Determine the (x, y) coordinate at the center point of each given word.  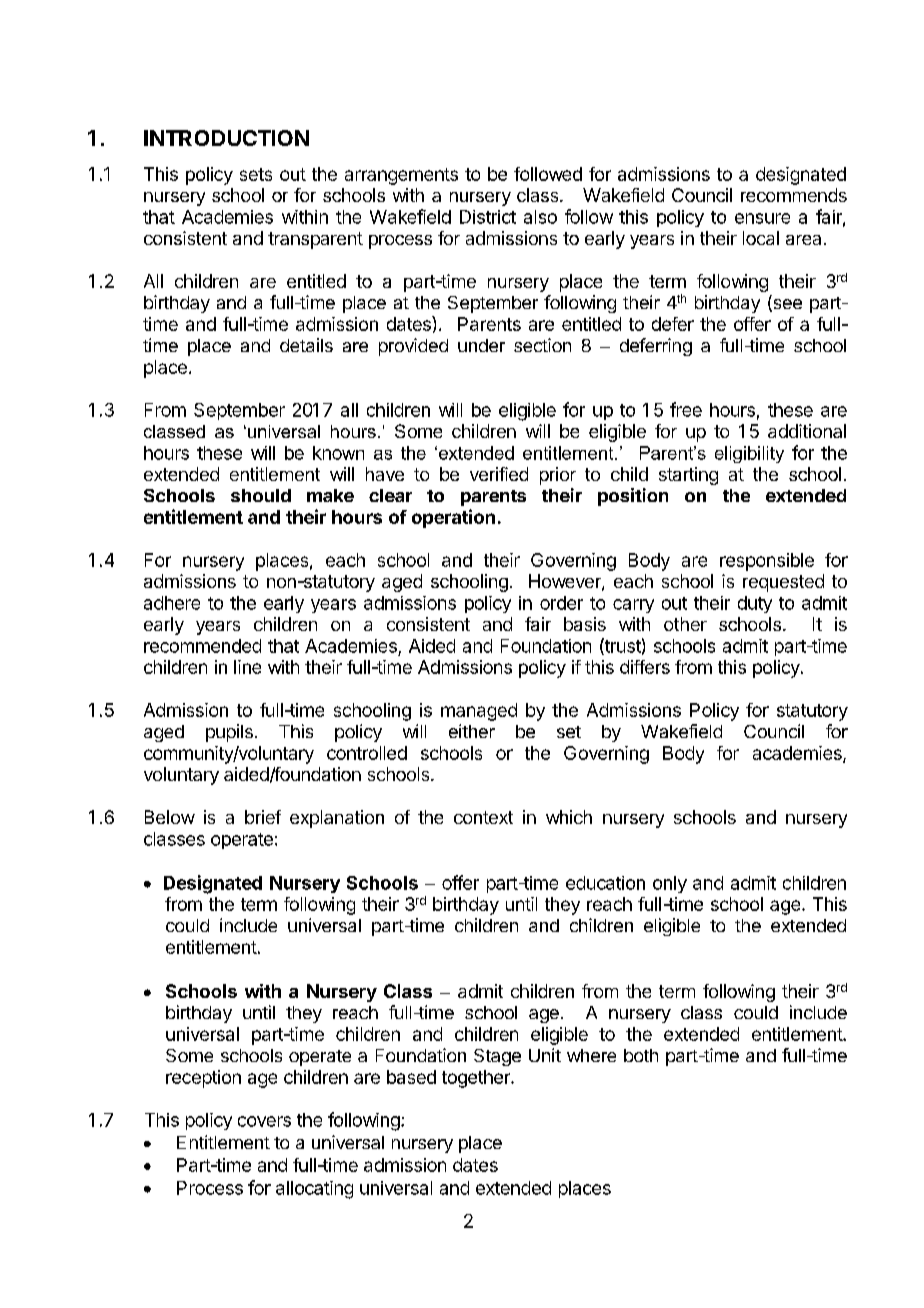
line (247, 667)
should (261, 495)
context (483, 817)
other (685, 624)
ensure (762, 218)
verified (499, 474)
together (477, 1079)
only (670, 884)
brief (263, 817)
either (472, 731)
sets (256, 174)
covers (264, 1121)
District (488, 217)
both (641, 1055)
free (686, 409)
